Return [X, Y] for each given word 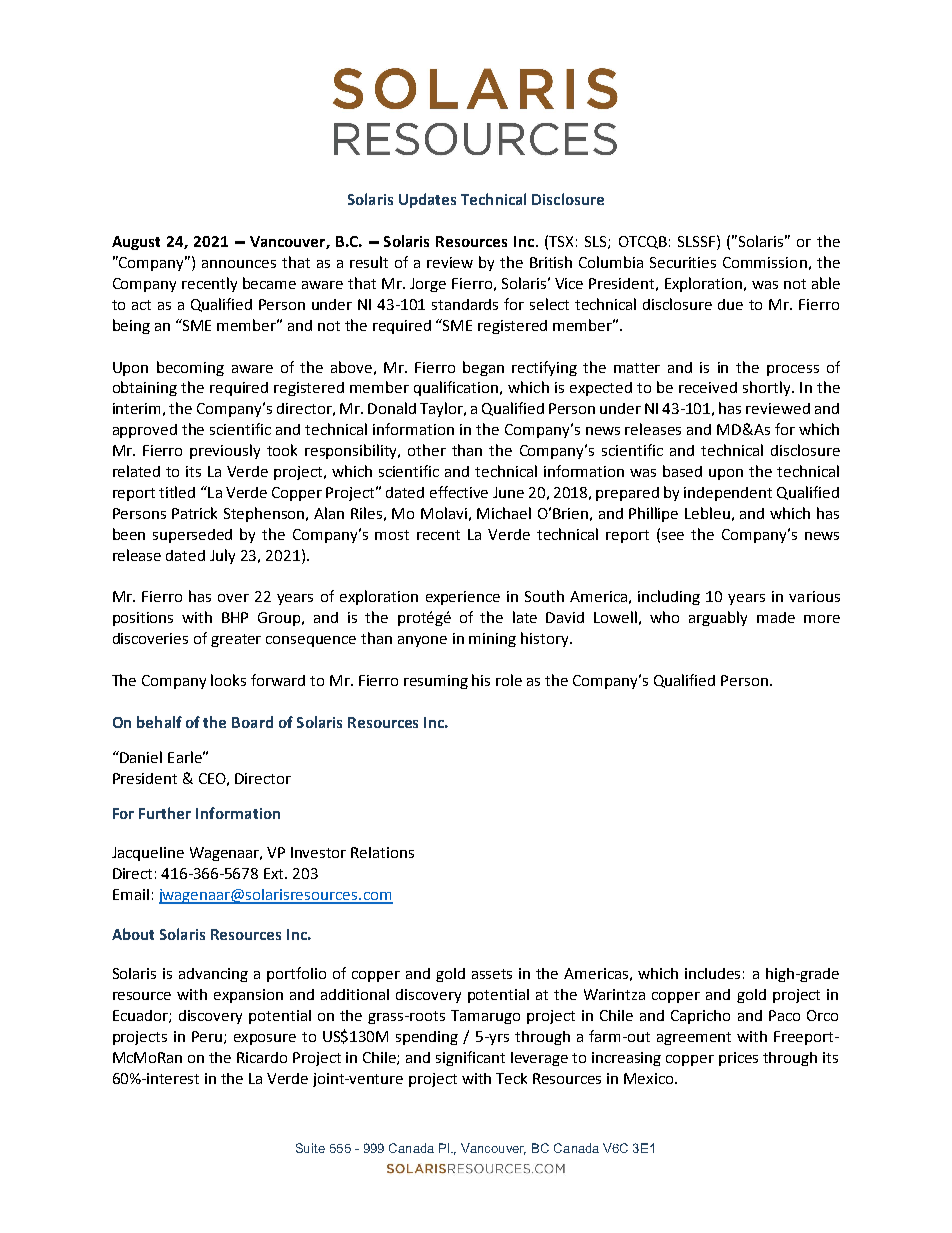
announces [239, 264]
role [509, 680]
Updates [427, 200]
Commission [765, 262]
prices [738, 1059]
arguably [718, 618]
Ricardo [262, 1057]
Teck [511, 1078]
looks [228, 680]
